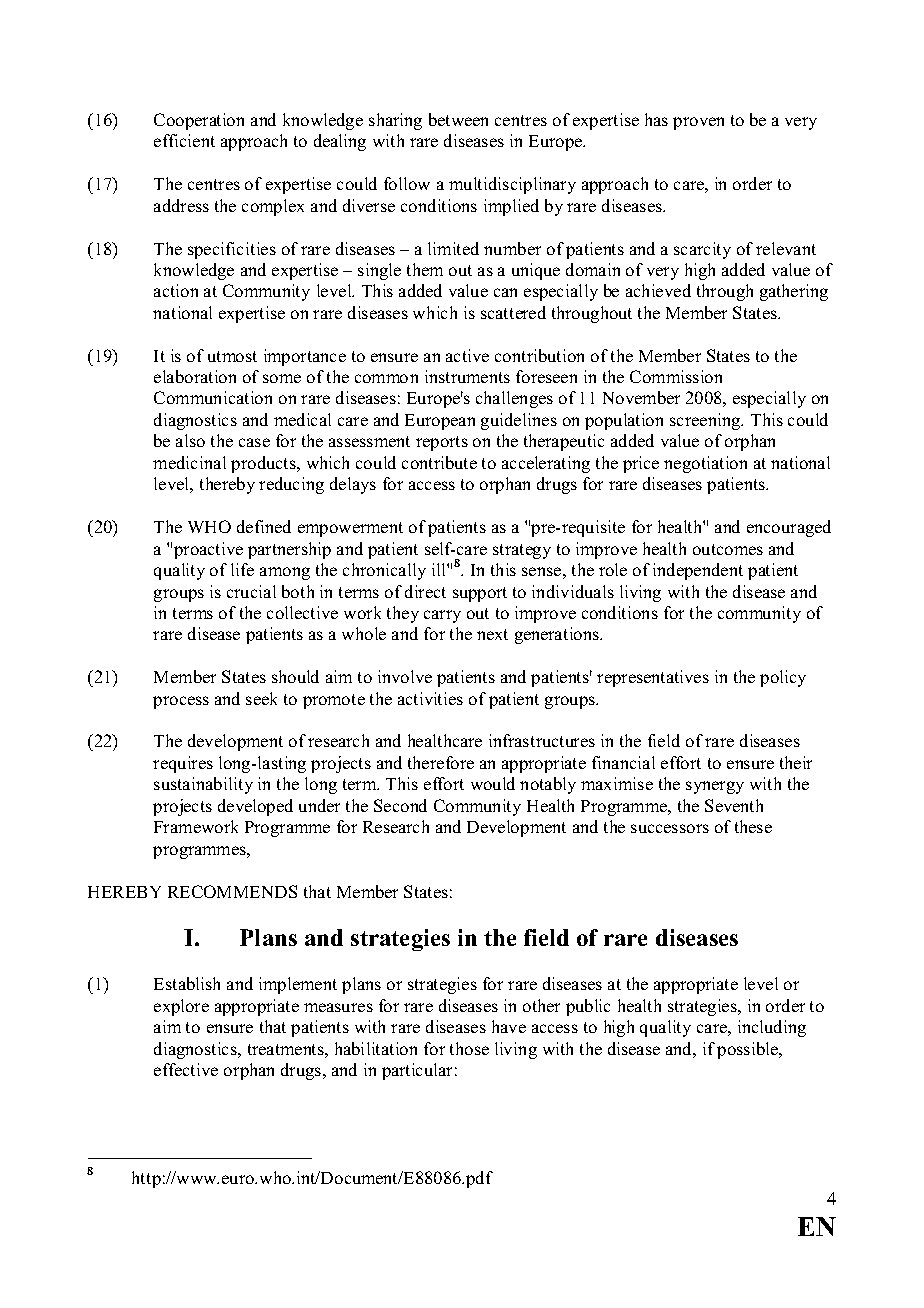 This page has height=1308, width=924. Describe the element at coordinates (264, 526) in the page. I see `defined` at that location.
